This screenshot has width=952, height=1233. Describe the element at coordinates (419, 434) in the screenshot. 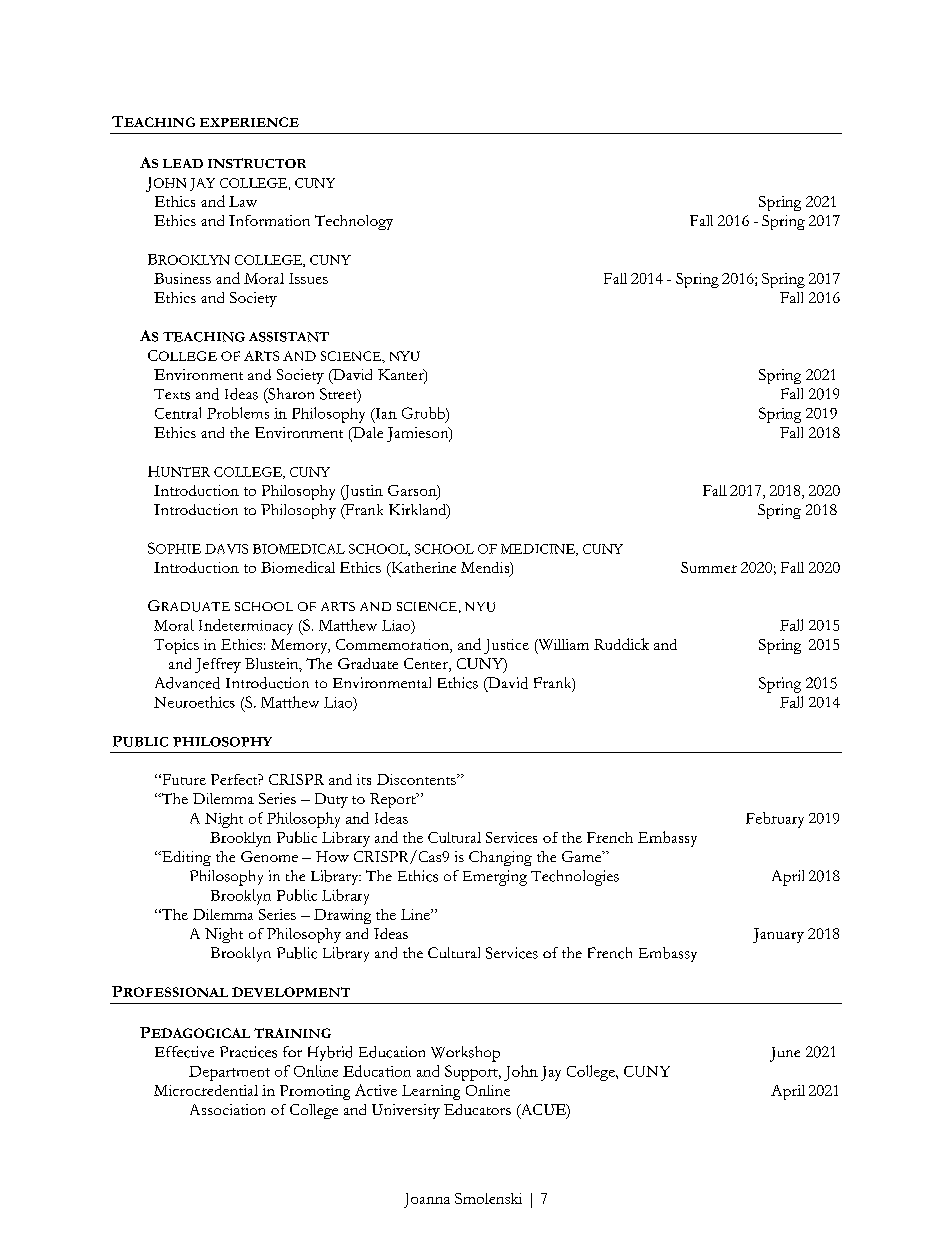

I see `Jamieson` at that location.
